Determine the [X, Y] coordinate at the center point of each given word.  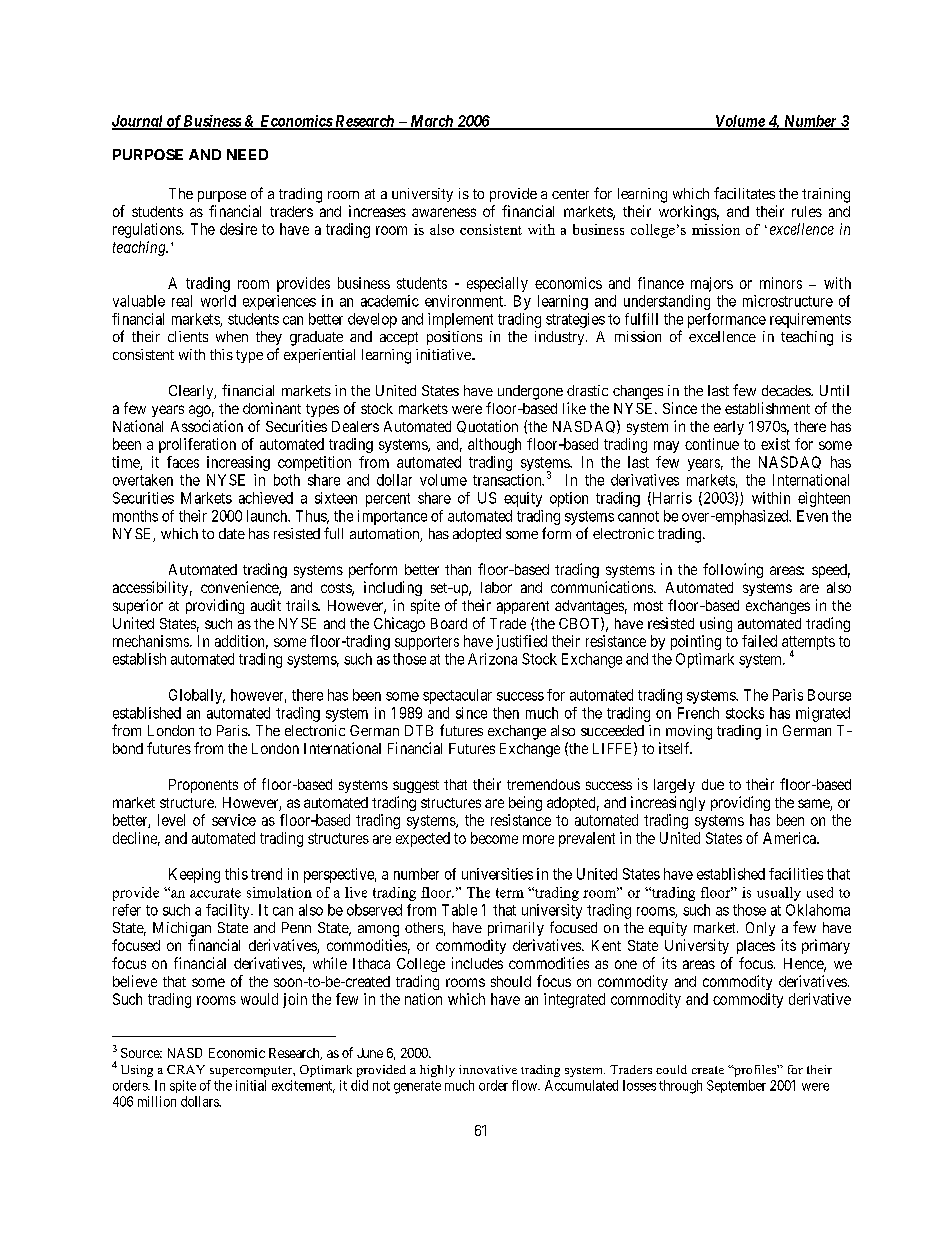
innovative [488, 1069]
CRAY [186, 1069]
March [431, 122]
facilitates [744, 193]
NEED [247, 154]
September [736, 1086]
